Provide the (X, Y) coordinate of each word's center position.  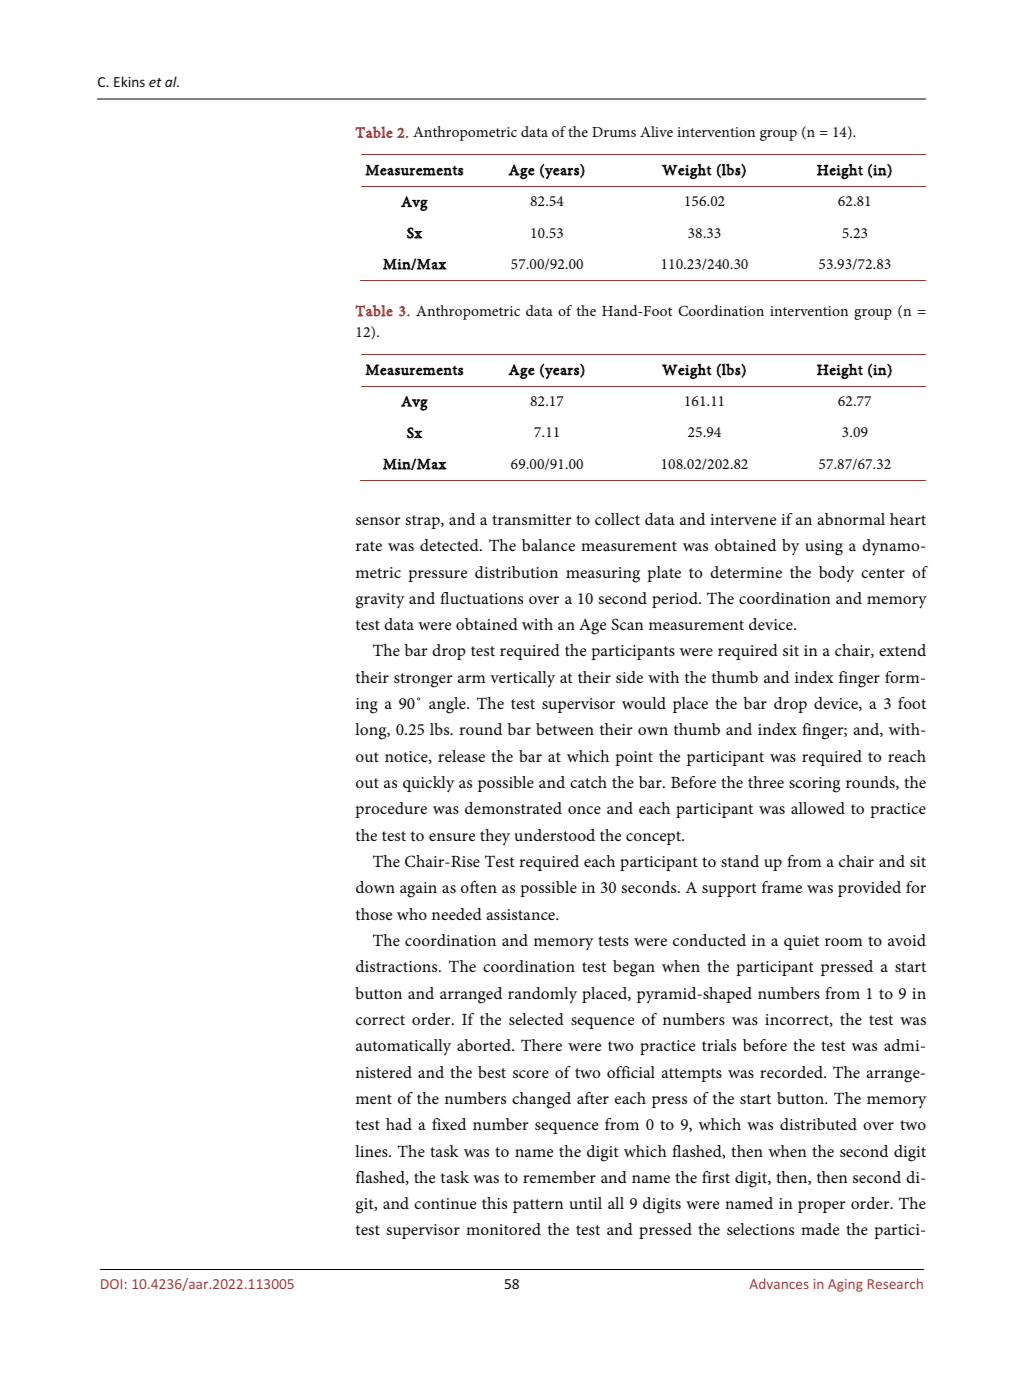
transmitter (532, 519)
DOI (111, 1284)
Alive (656, 131)
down (375, 887)
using (824, 548)
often (479, 887)
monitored (503, 1229)
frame (782, 887)
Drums (614, 132)
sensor (378, 521)
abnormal (851, 519)
